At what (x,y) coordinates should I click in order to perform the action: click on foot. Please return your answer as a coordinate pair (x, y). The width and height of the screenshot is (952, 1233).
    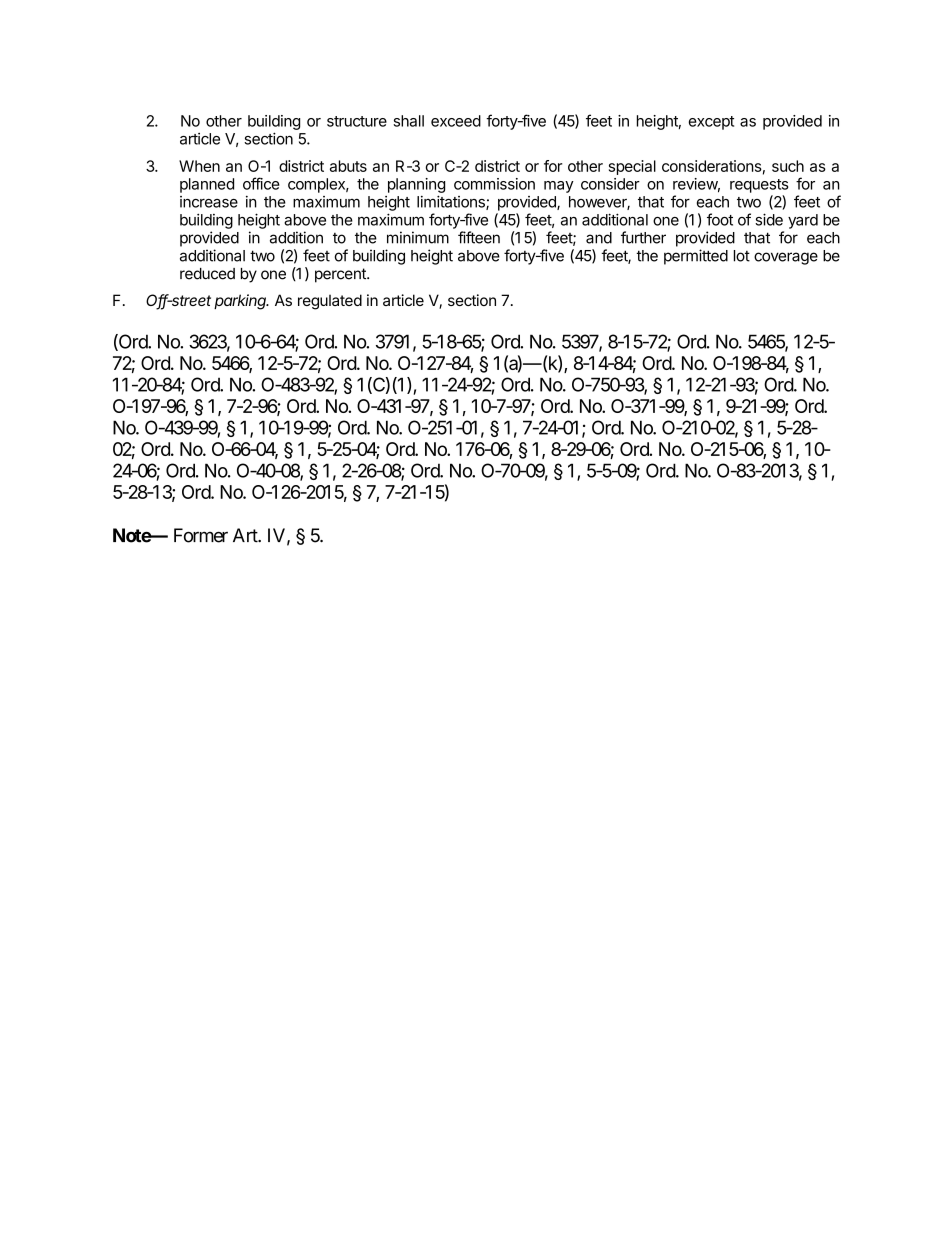
    Looking at the image, I should click on (720, 219).
